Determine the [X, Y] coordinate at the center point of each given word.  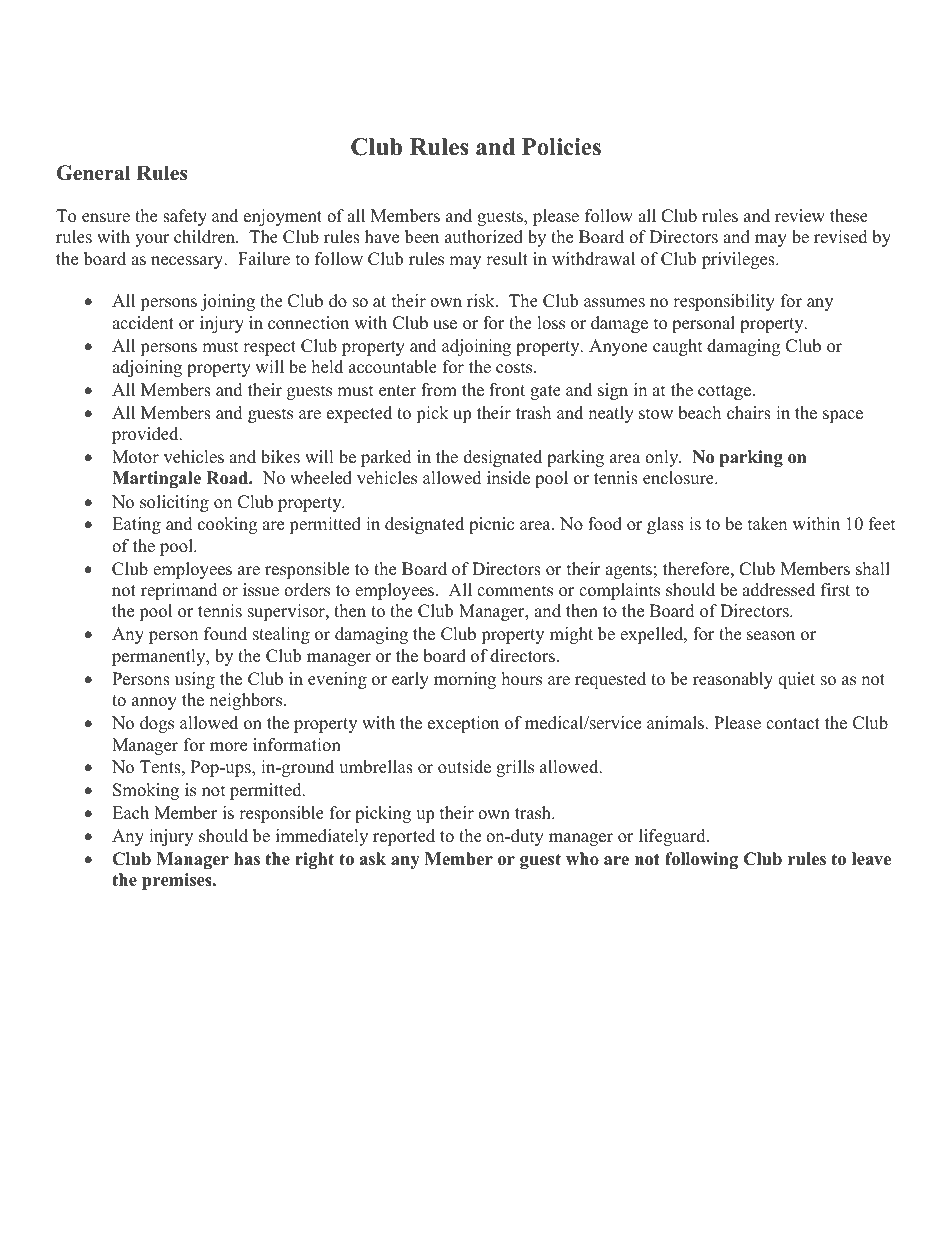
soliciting [174, 503]
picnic [491, 525]
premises [178, 881]
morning [465, 680]
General [93, 173]
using [195, 680]
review [800, 216]
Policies [561, 147]
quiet [796, 680]
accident [143, 323]
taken [767, 524]
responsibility [724, 302]
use [445, 325]
